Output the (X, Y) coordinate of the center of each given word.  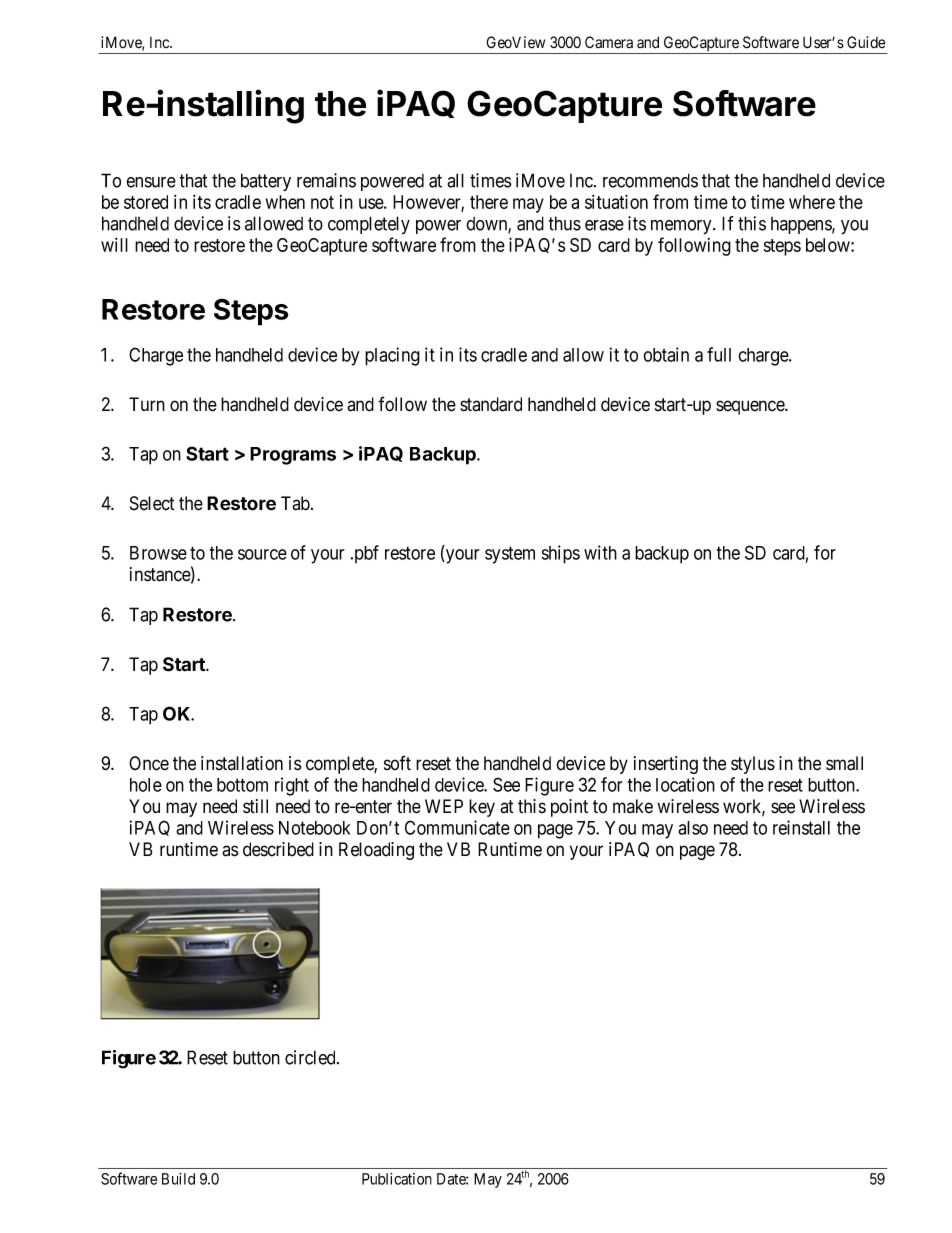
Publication (397, 1179)
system (510, 555)
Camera (609, 42)
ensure (151, 182)
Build (178, 1179)
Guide (866, 42)
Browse (158, 553)
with (600, 552)
